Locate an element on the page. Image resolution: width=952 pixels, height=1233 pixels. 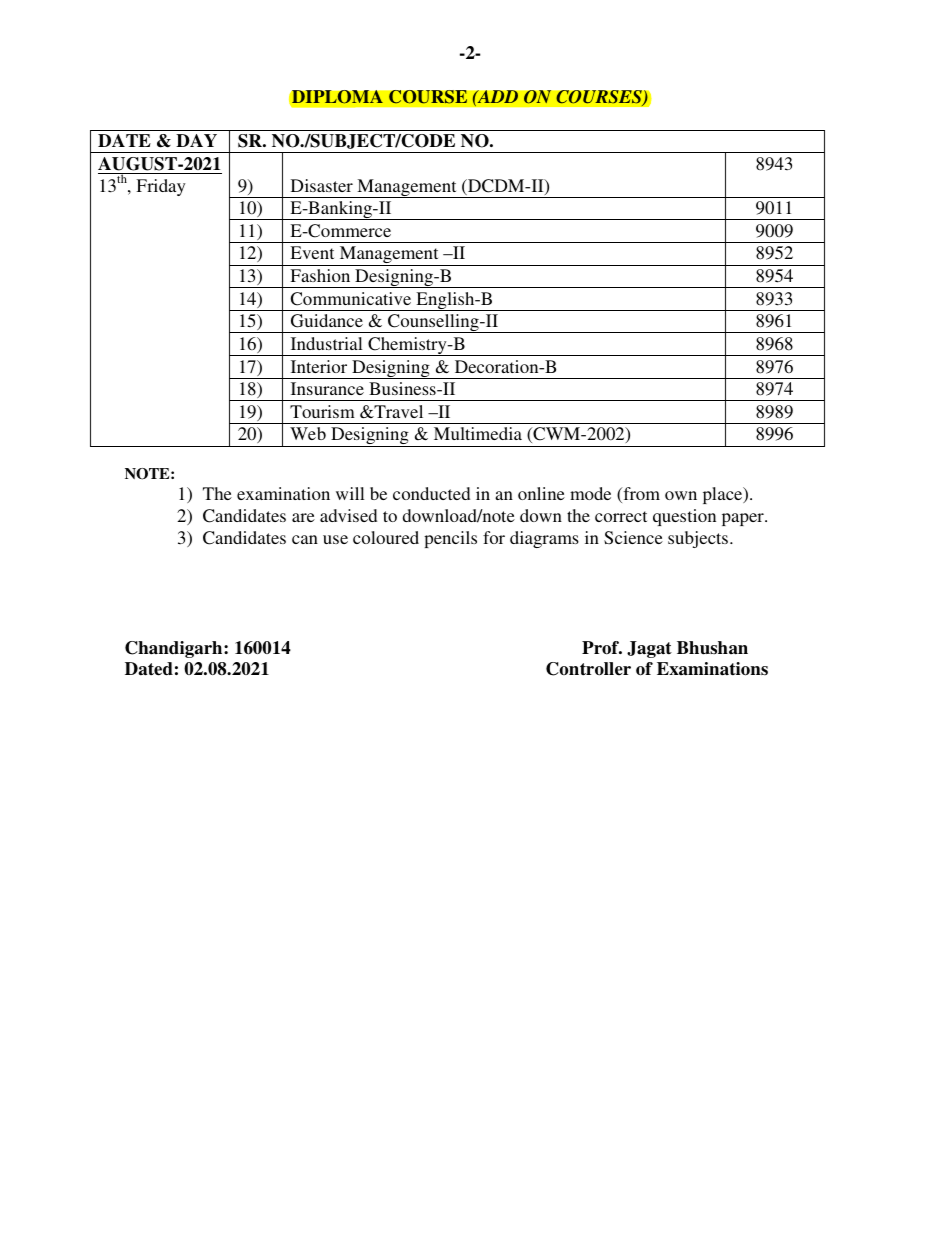
use is located at coordinates (335, 539).
